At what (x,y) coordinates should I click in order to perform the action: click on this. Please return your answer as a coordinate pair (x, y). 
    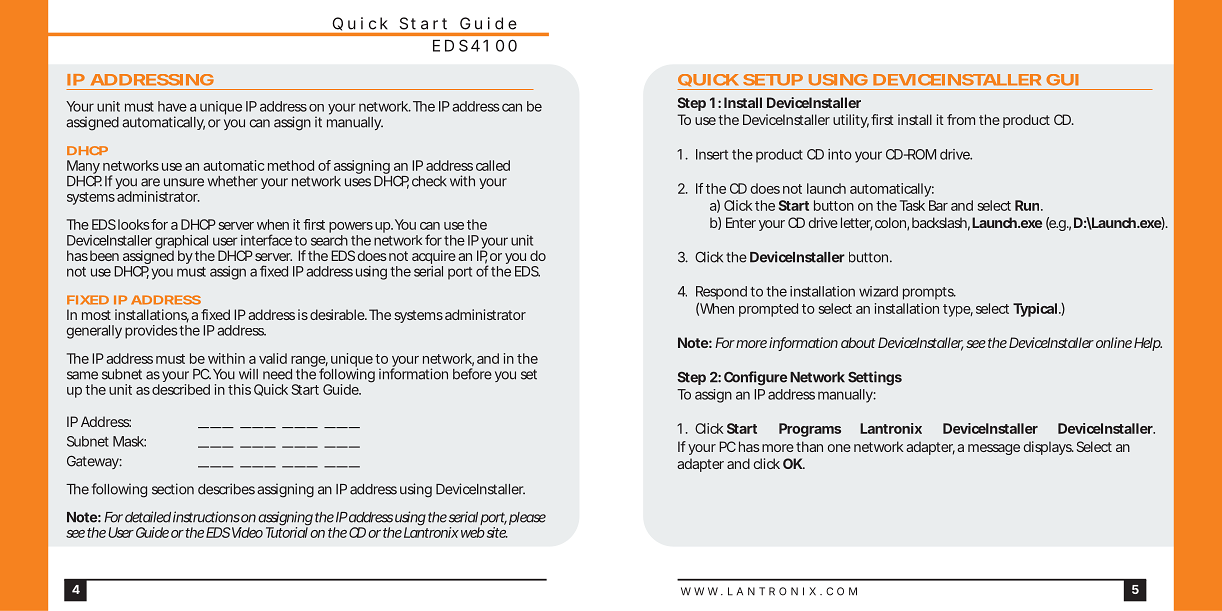
    Looking at the image, I should click on (239, 389).
